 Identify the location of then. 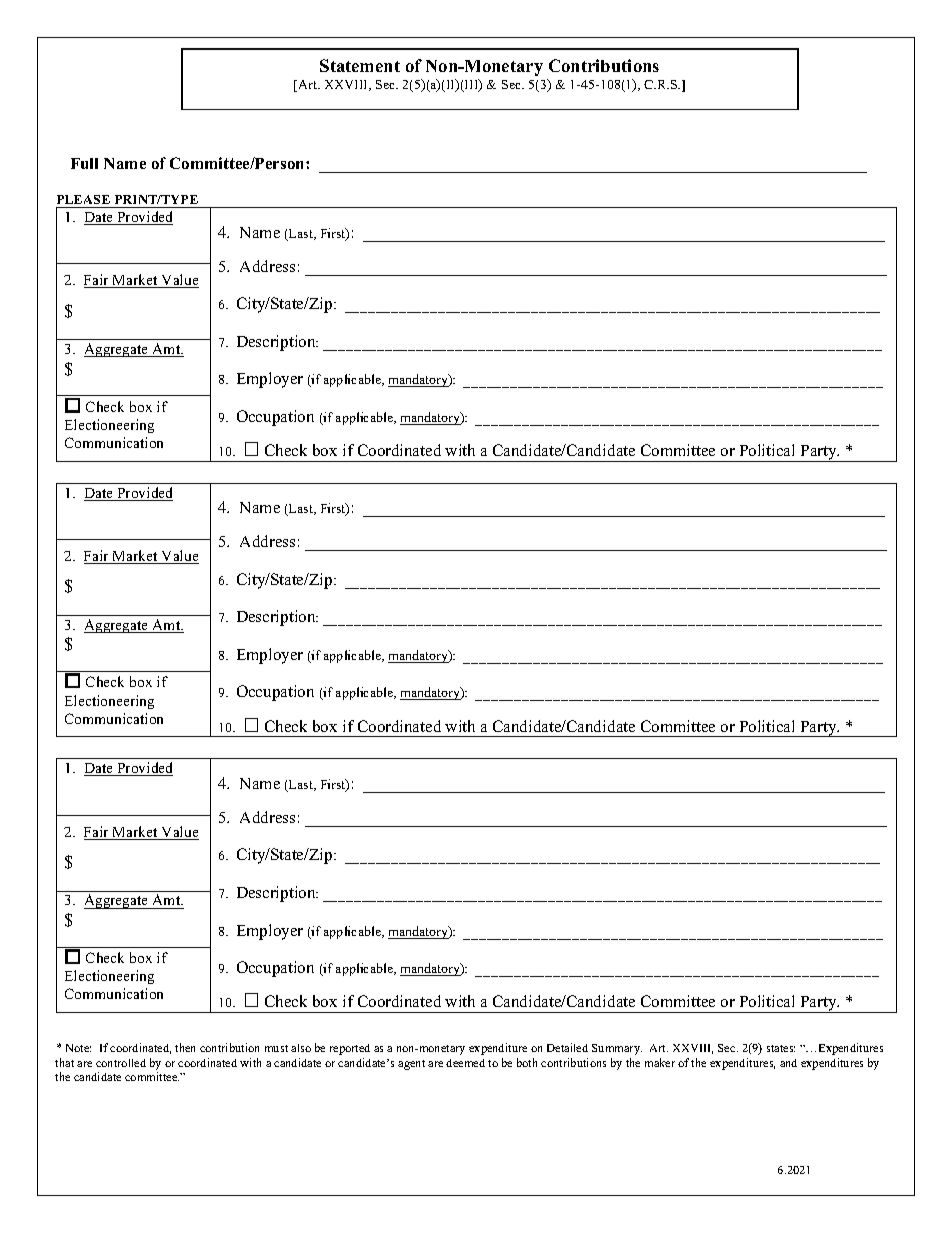
(185, 1047).
